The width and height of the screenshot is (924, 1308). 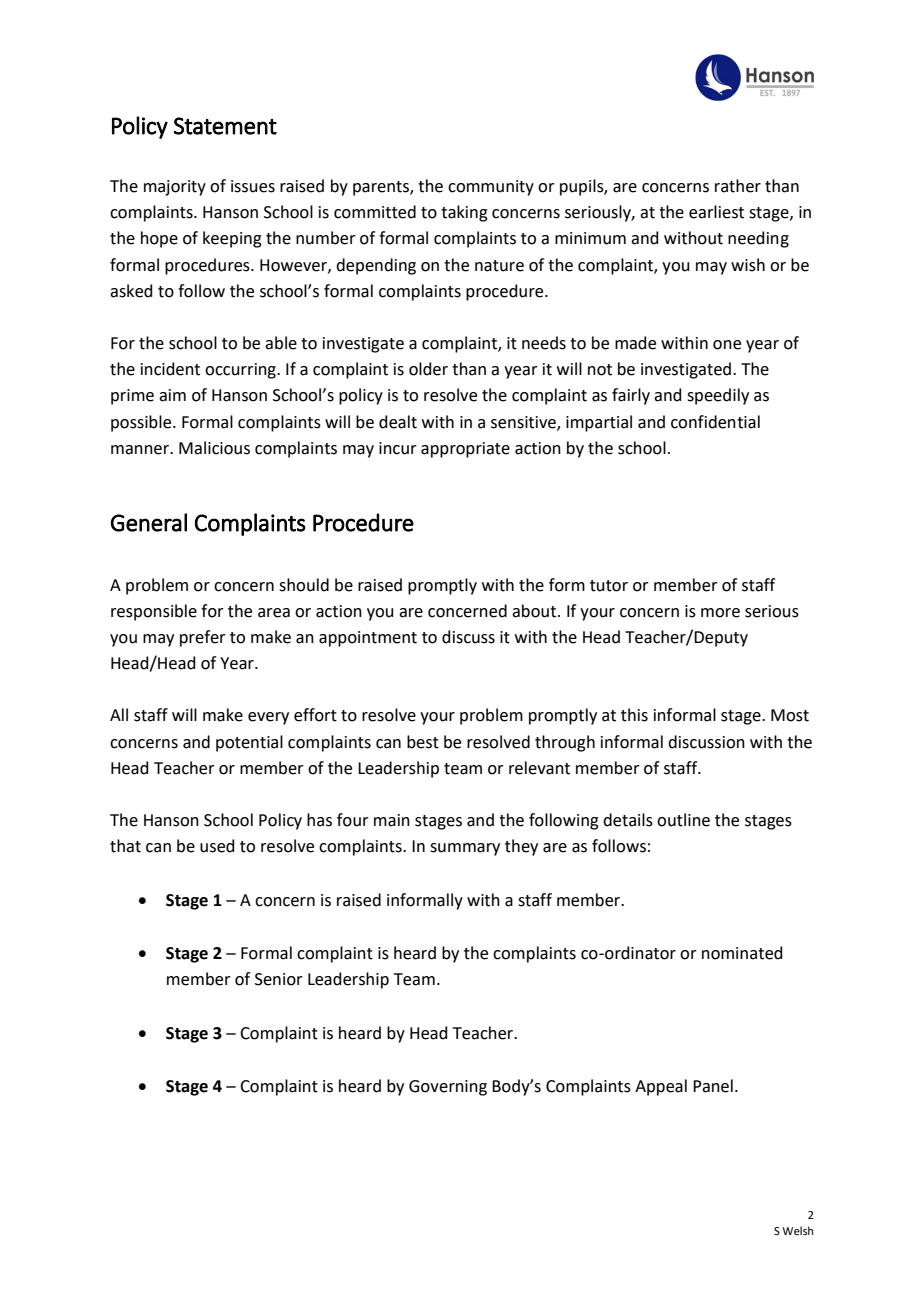 What do you see at coordinates (149, 522) in the screenshot?
I see `General` at bounding box center [149, 522].
